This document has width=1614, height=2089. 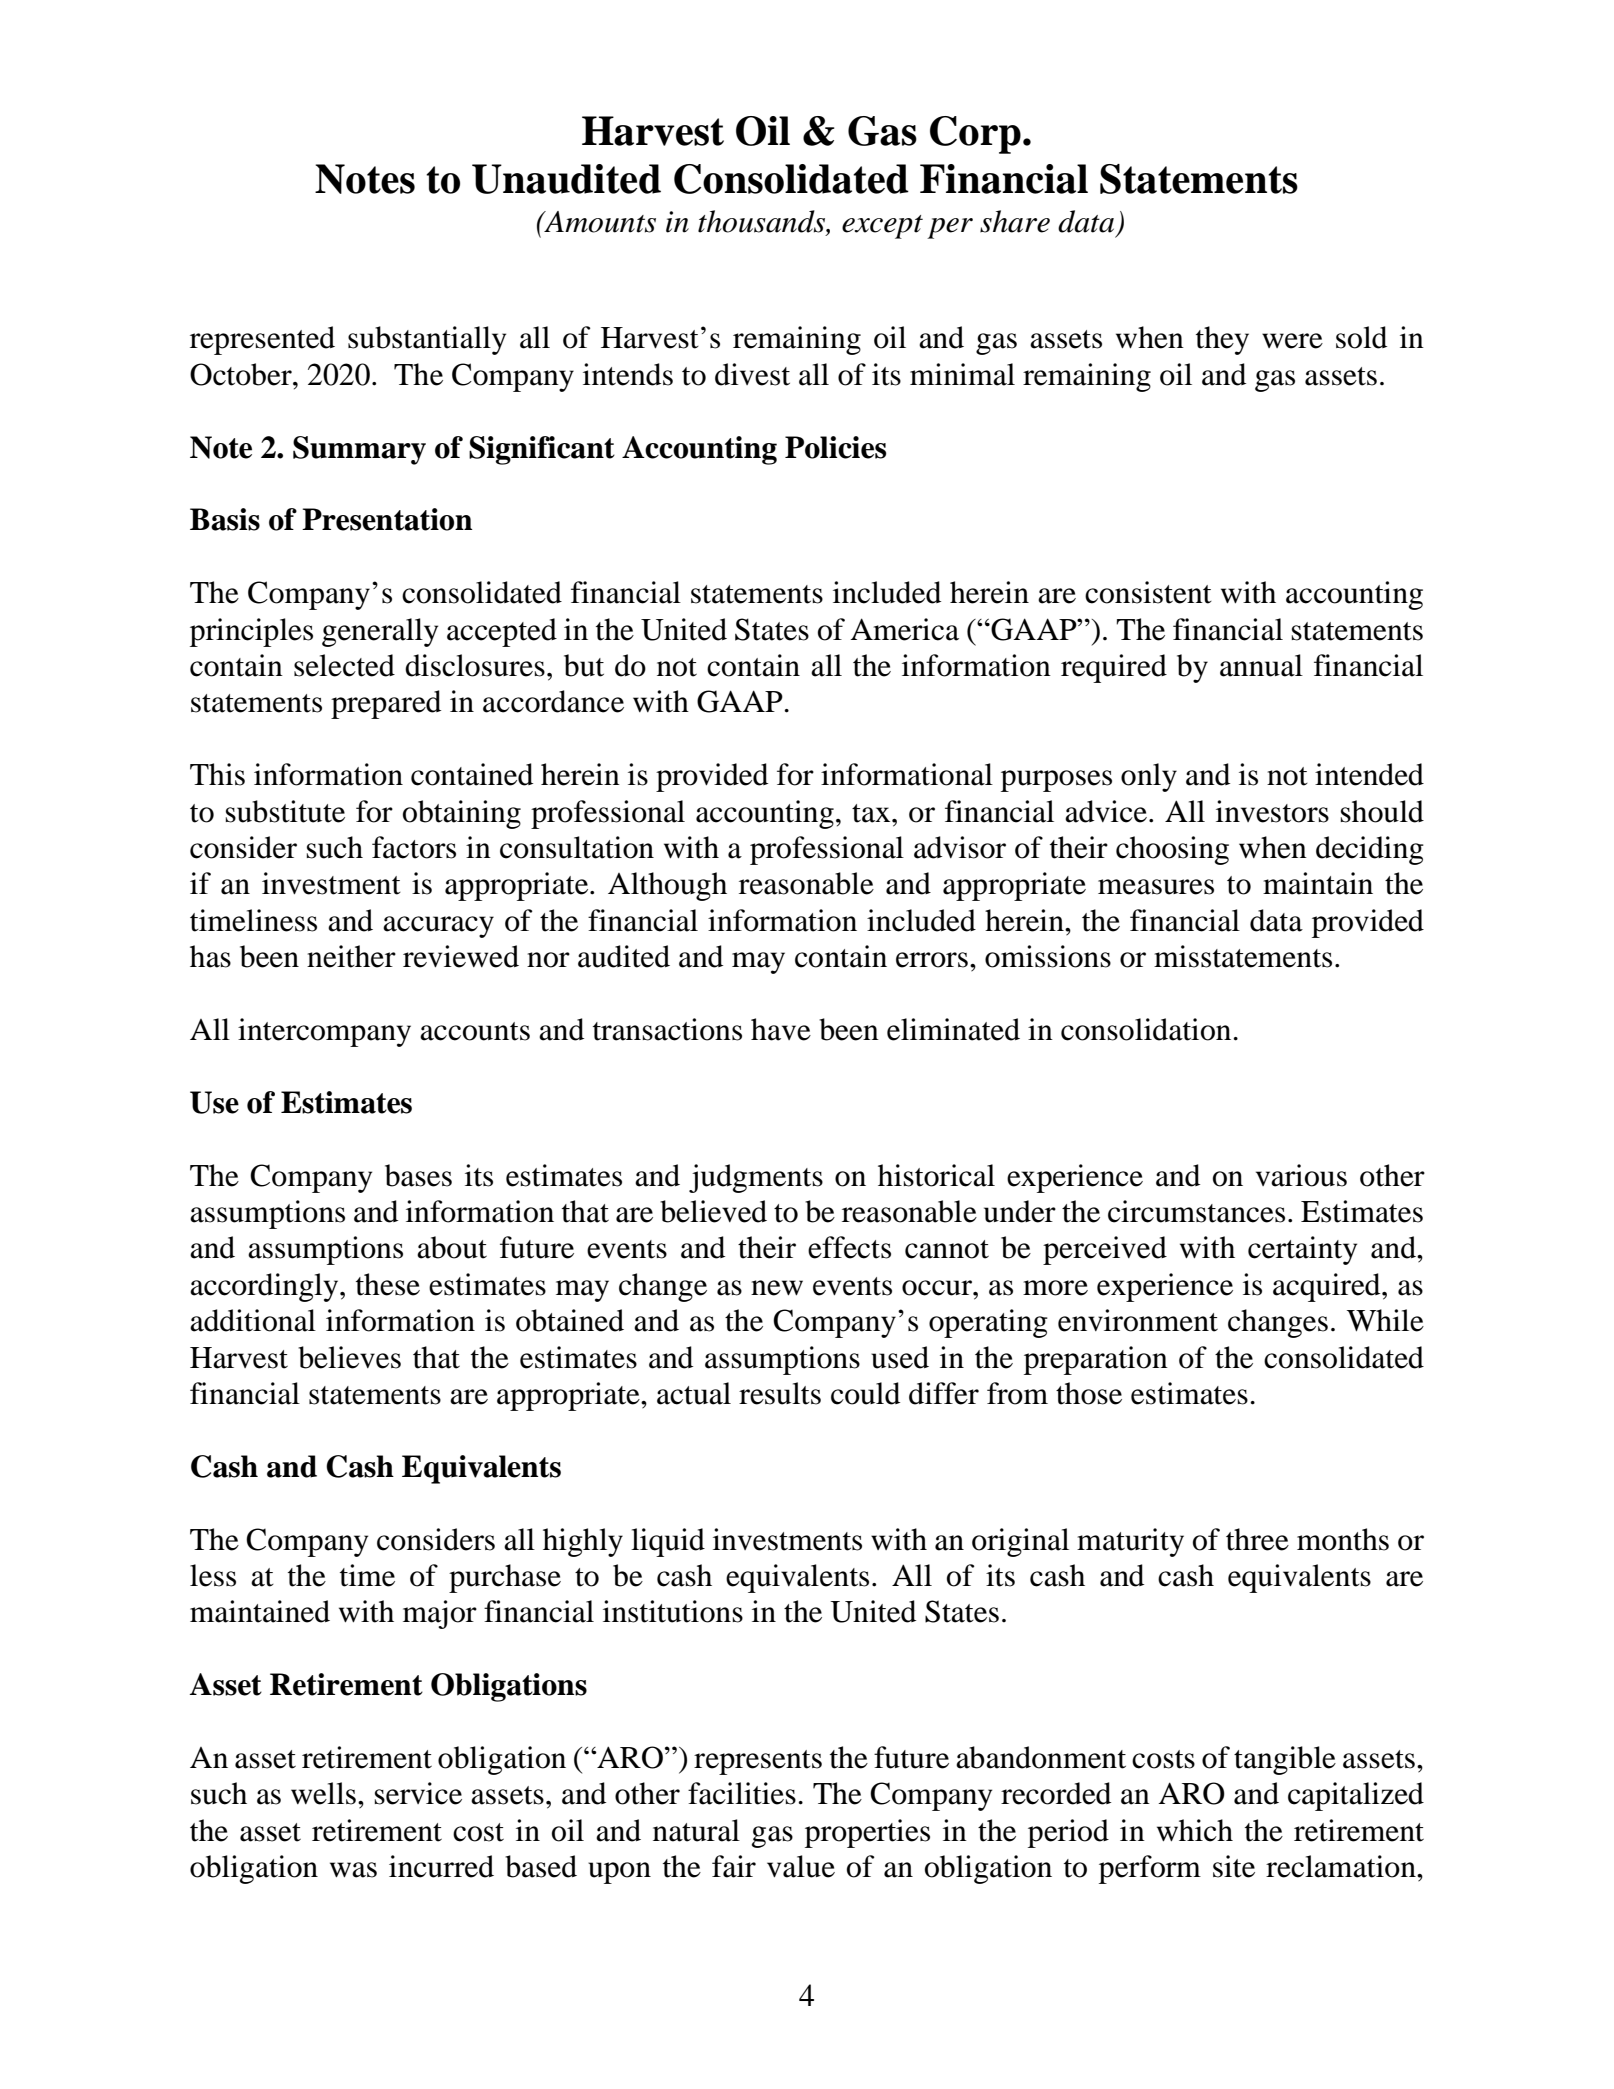 What do you see at coordinates (349, 1357) in the document?
I see `believes` at bounding box center [349, 1357].
